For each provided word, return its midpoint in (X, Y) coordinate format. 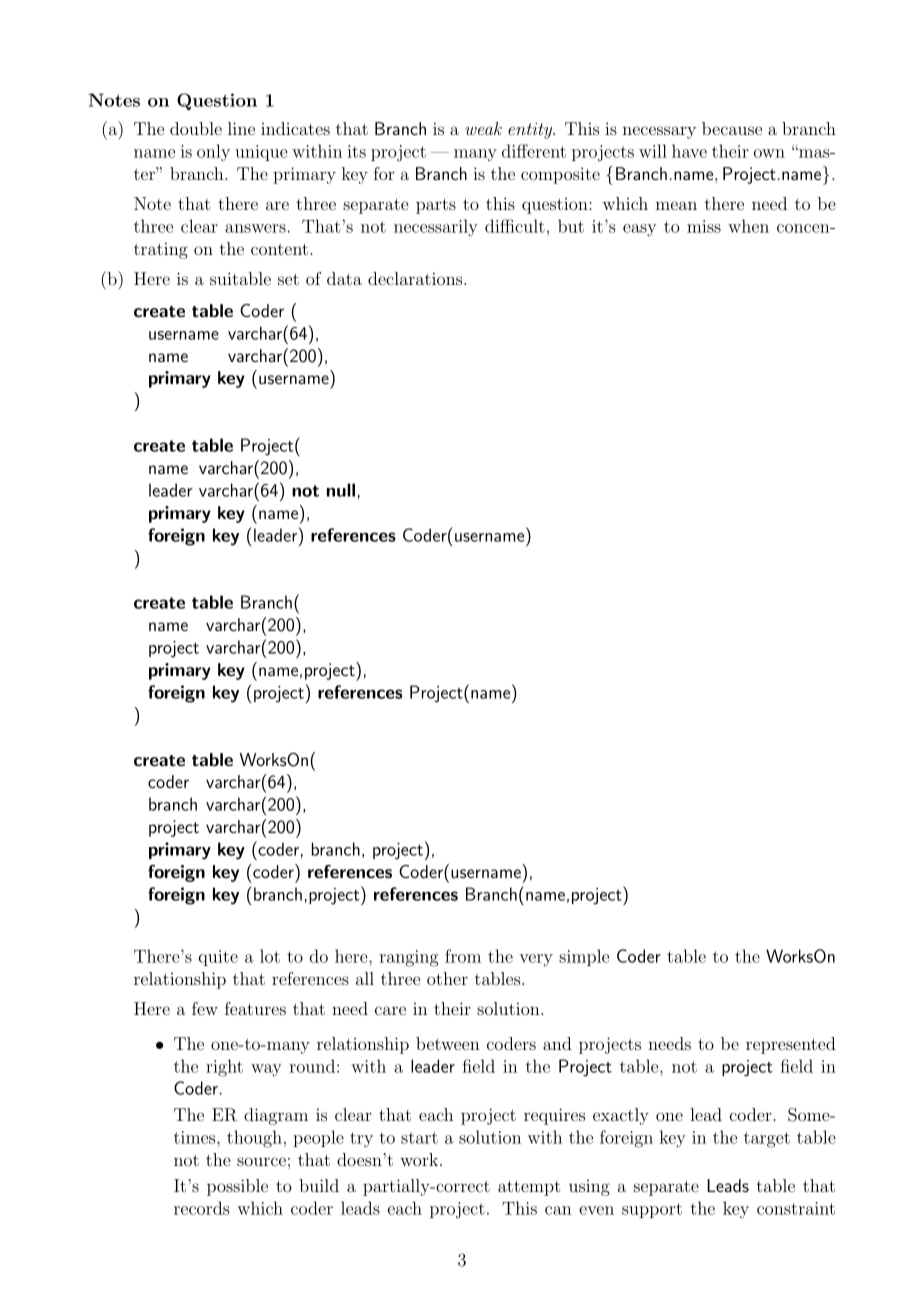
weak (483, 128)
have (689, 151)
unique (261, 153)
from (463, 956)
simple (584, 957)
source (261, 1161)
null (341, 490)
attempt (529, 1188)
